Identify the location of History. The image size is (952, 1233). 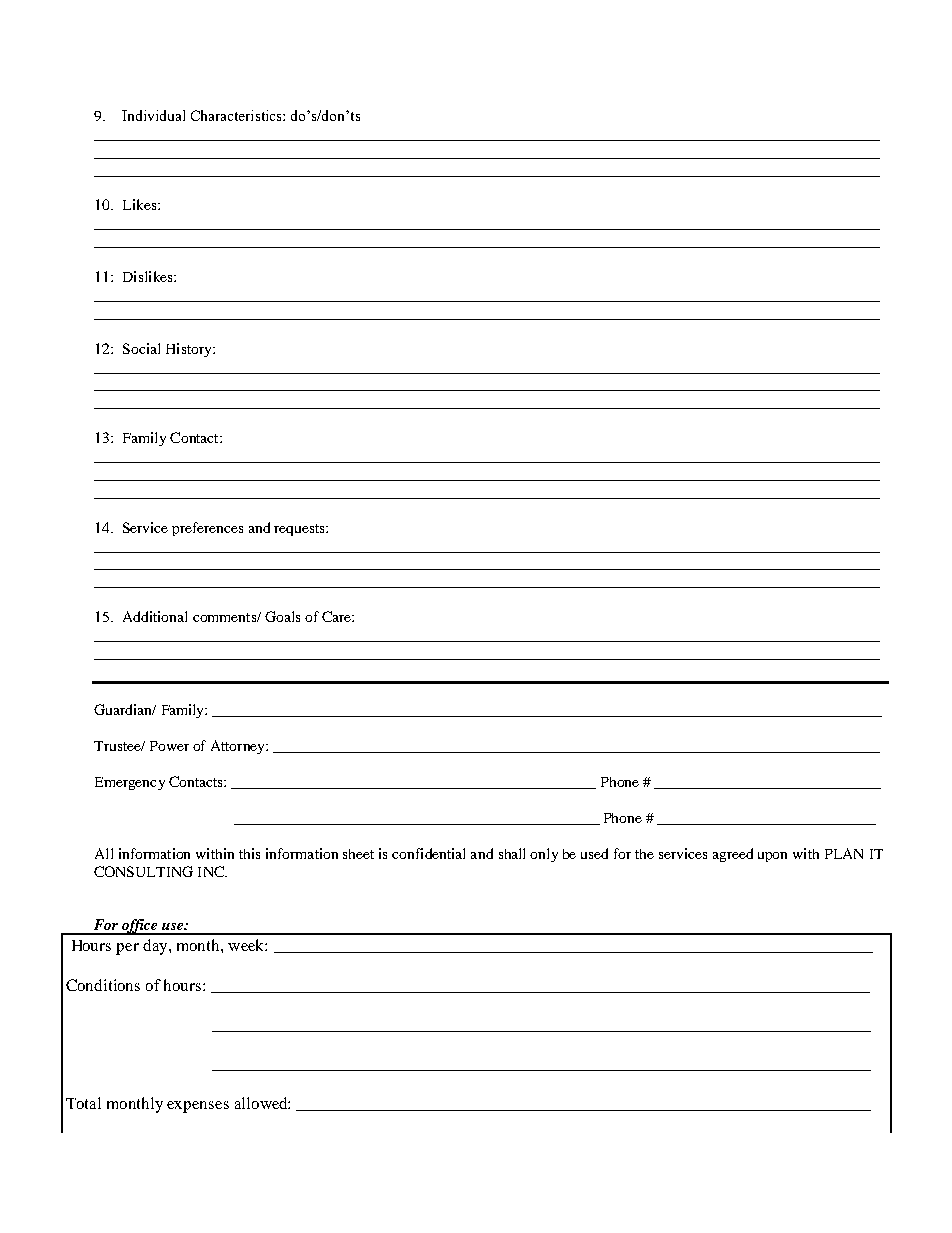
(190, 350).
